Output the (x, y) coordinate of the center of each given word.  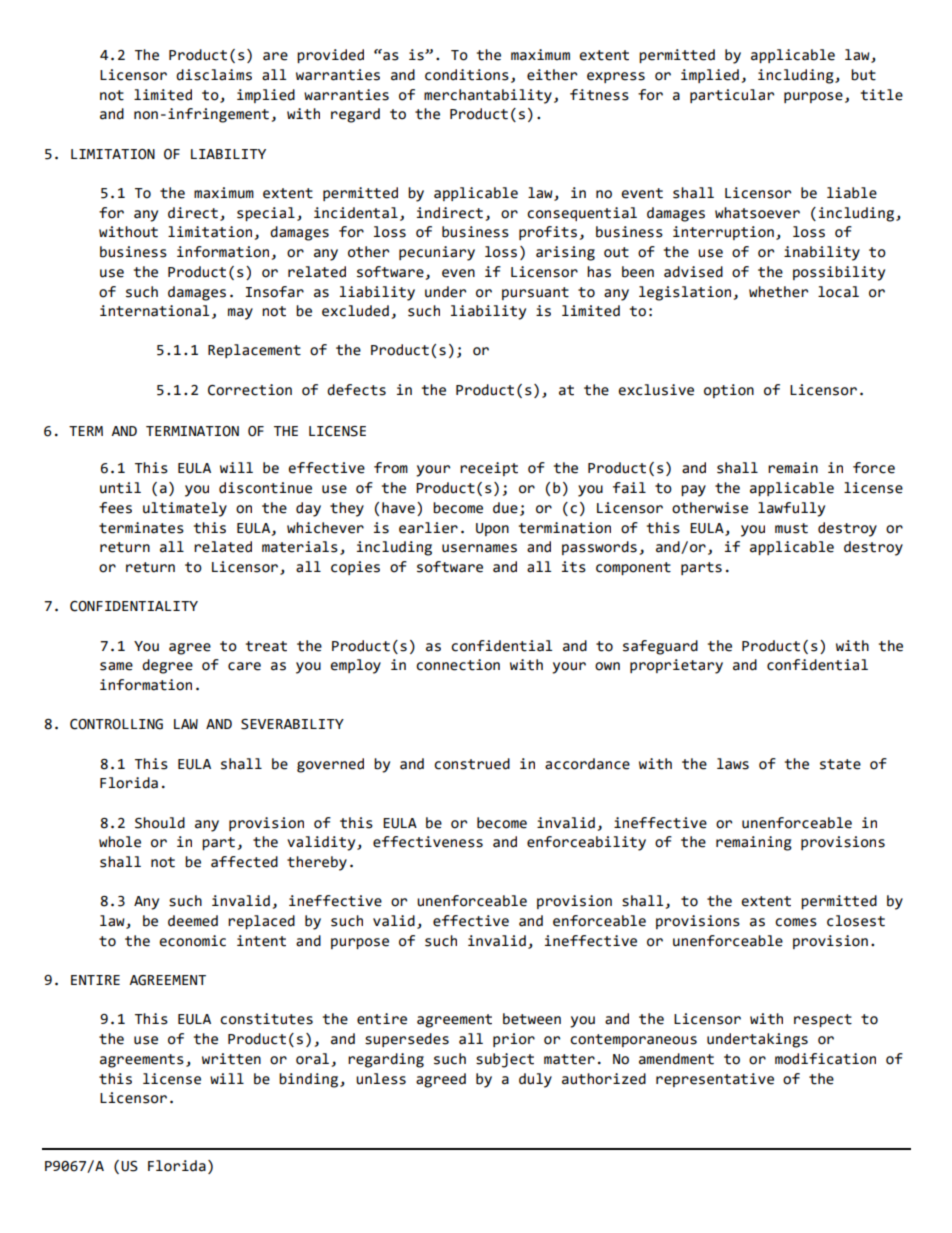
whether (778, 292)
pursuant (535, 293)
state (840, 764)
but (863, 75)
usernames (479, 548)
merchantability (488, 96)
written (231, 1059)
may (240, 314)
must (791, 528)
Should (160, 823)
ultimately (185, 509)
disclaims (214, 75)
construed (472, 764)
